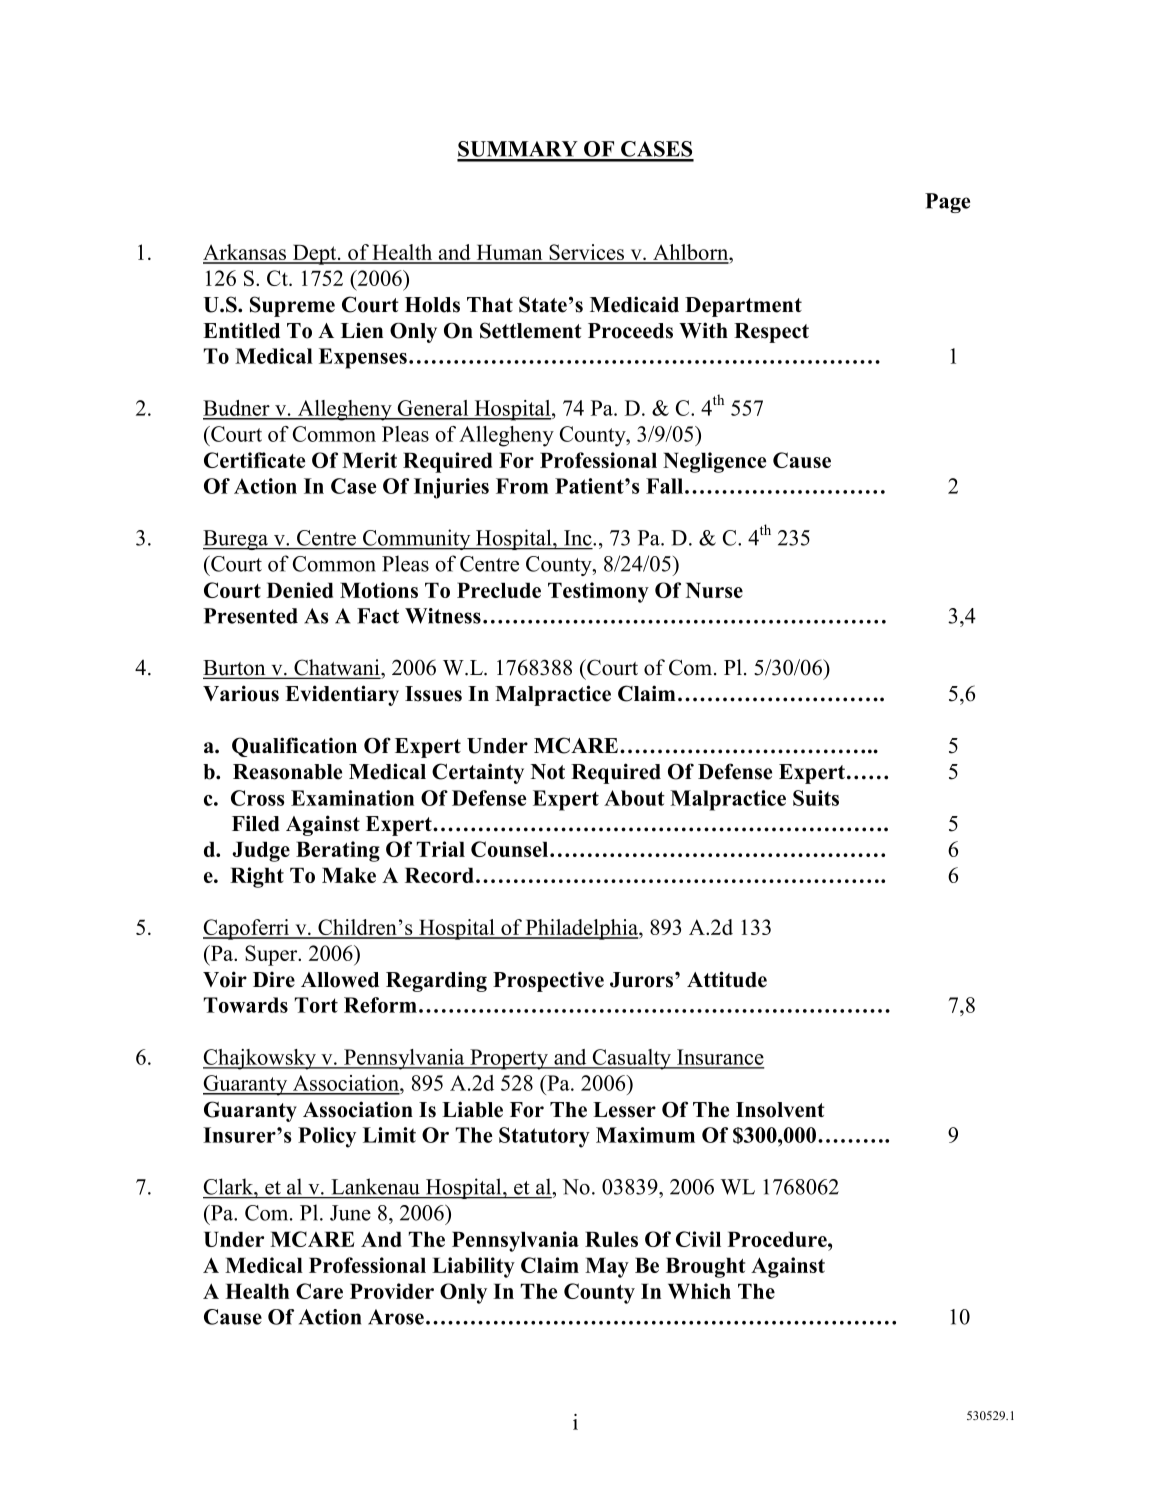 The image size is (1151, 1490). What do you see at coordinates (714, 462) in the image?
I see `Negligence` at bounding box center [714, 462].
